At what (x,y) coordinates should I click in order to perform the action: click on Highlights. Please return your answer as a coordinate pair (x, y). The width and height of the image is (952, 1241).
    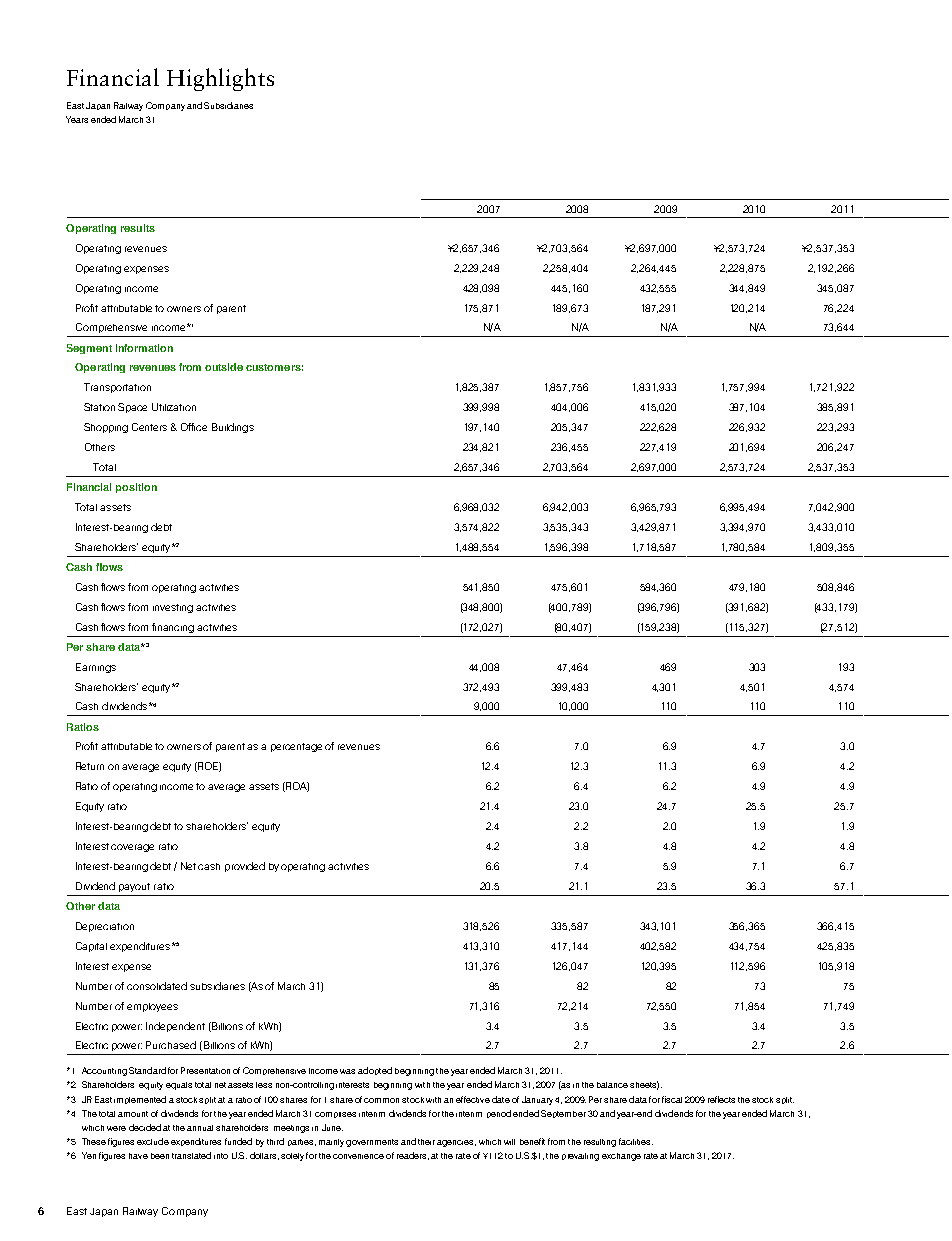
    Looking at the image, I should click on (220, 79).
